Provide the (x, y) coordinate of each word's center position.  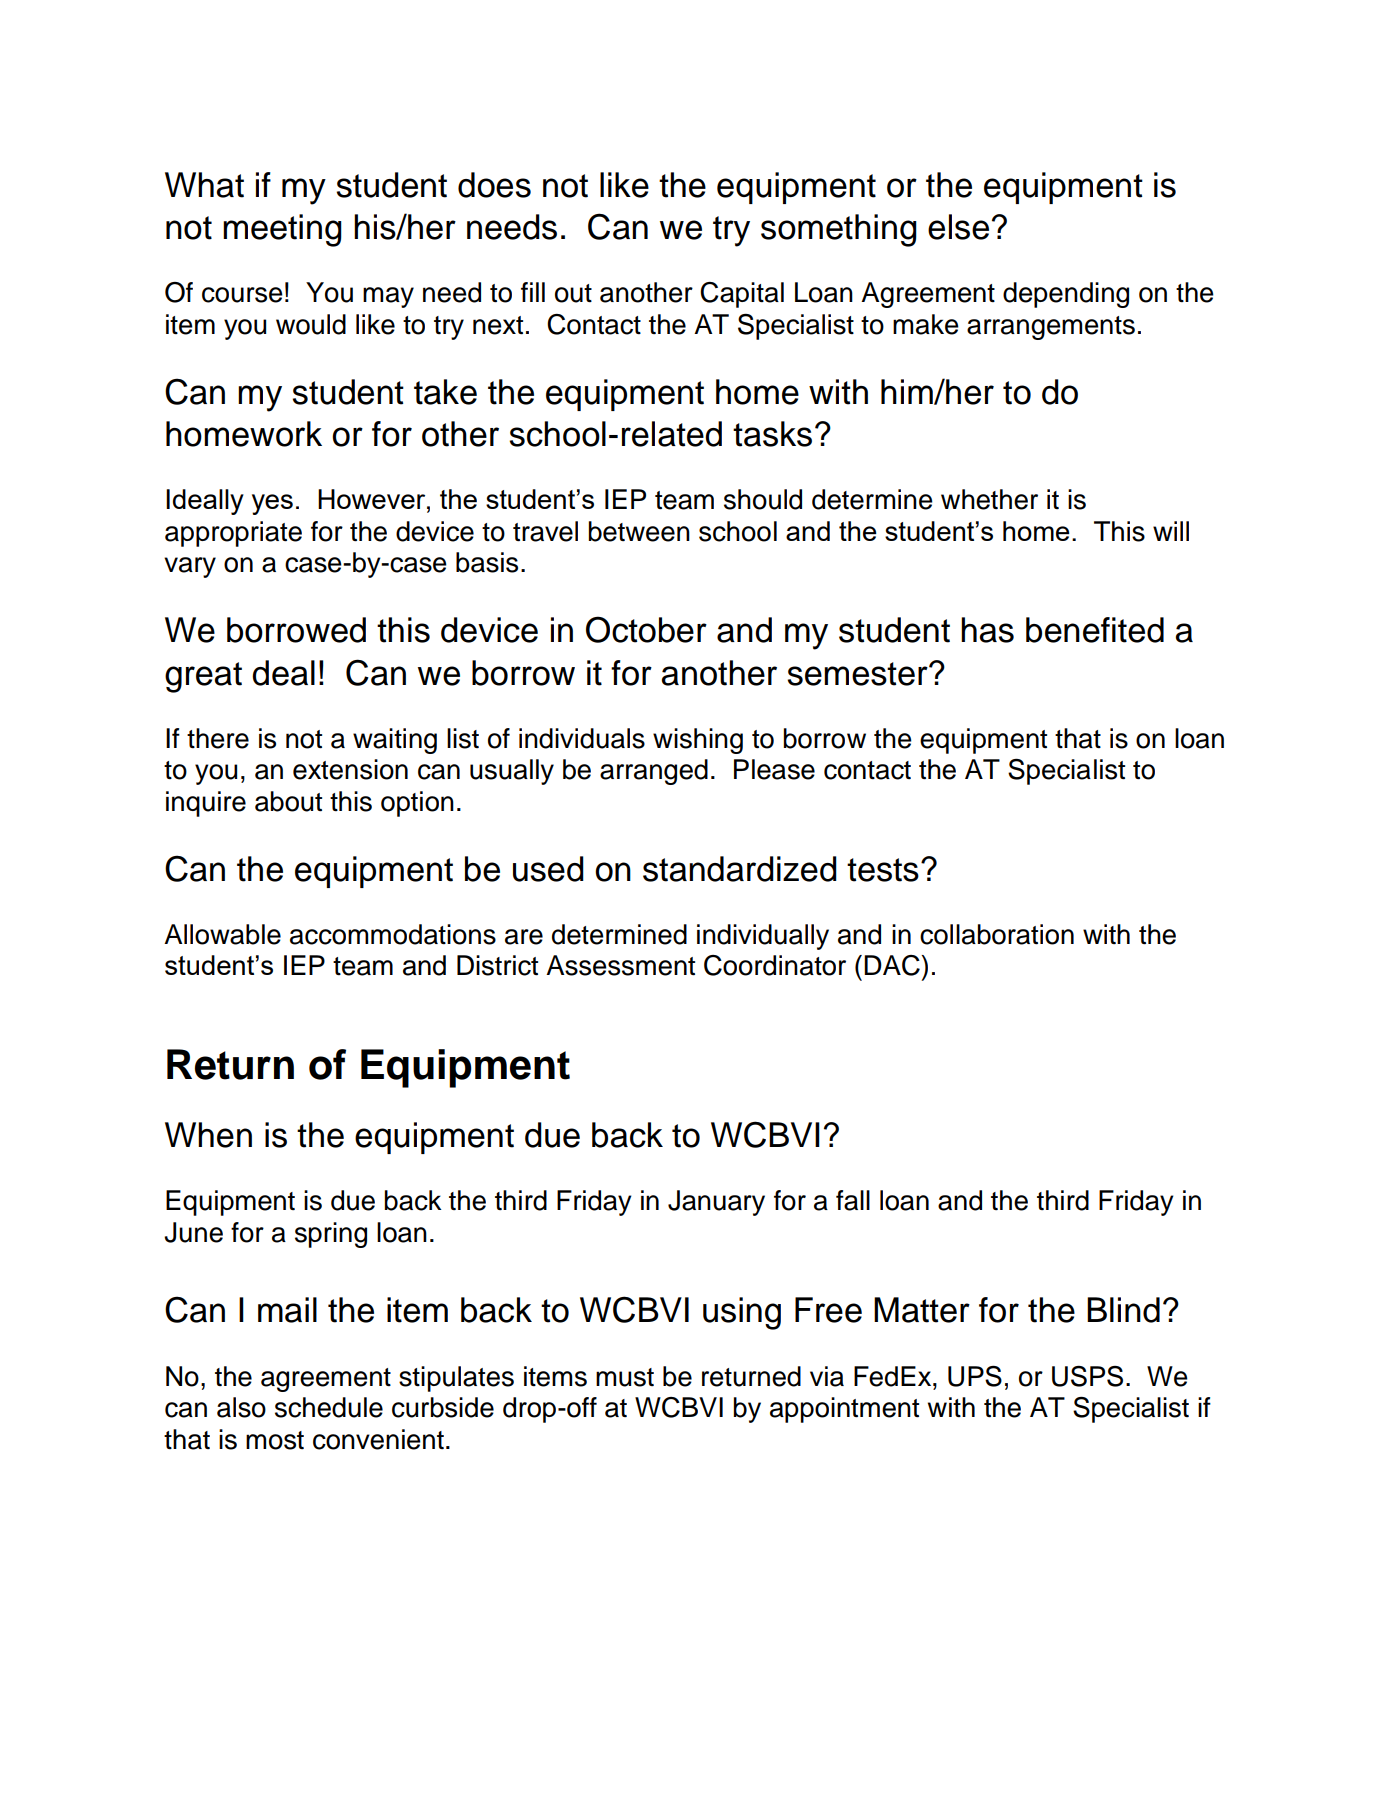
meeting (282, 230)
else (958, 227)
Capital (742, 295)
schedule (329, 1407)
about (288, 801)
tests (883, 870)
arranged (654, 772)
